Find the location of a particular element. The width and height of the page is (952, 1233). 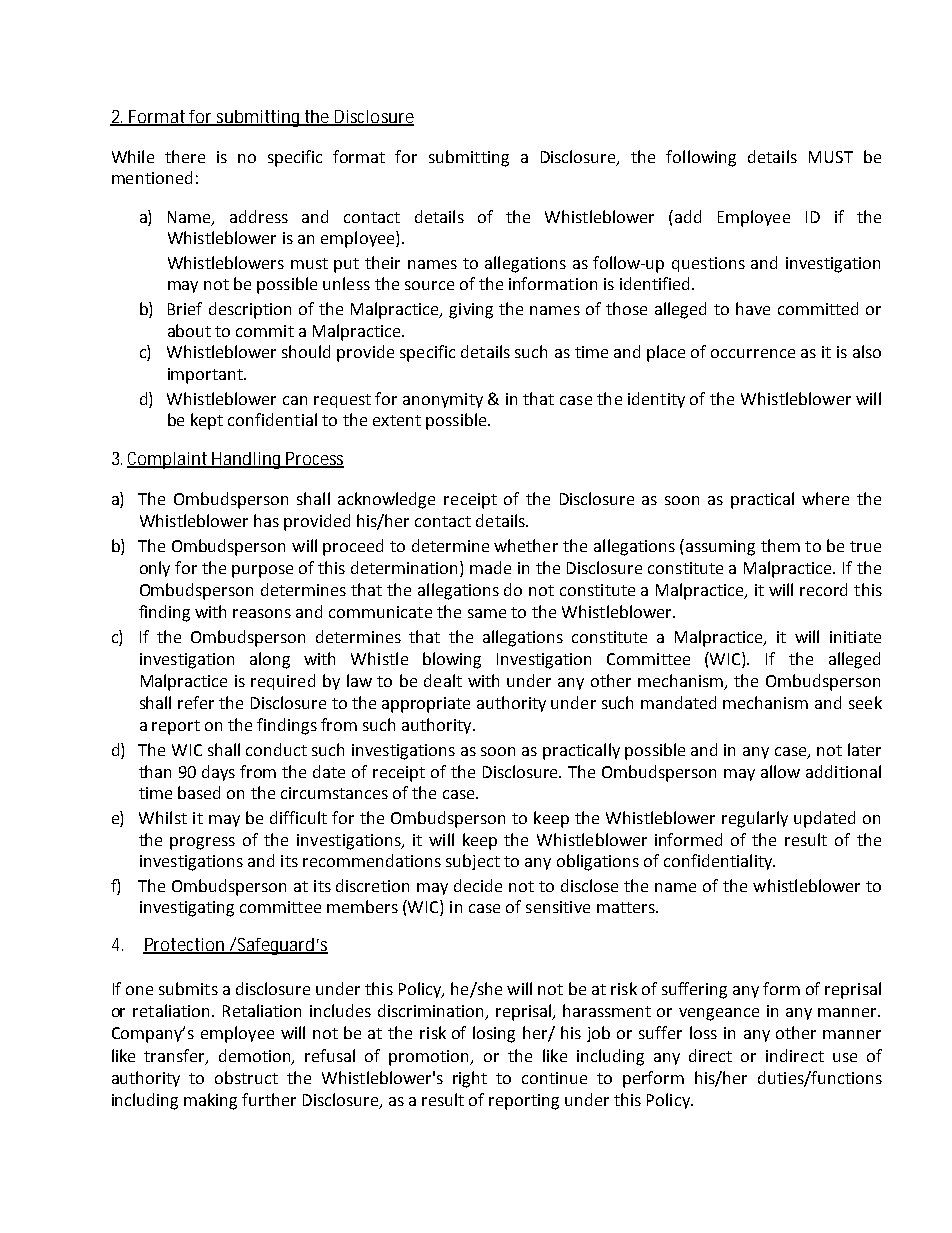

questions is located at coordinates (708, 264).
